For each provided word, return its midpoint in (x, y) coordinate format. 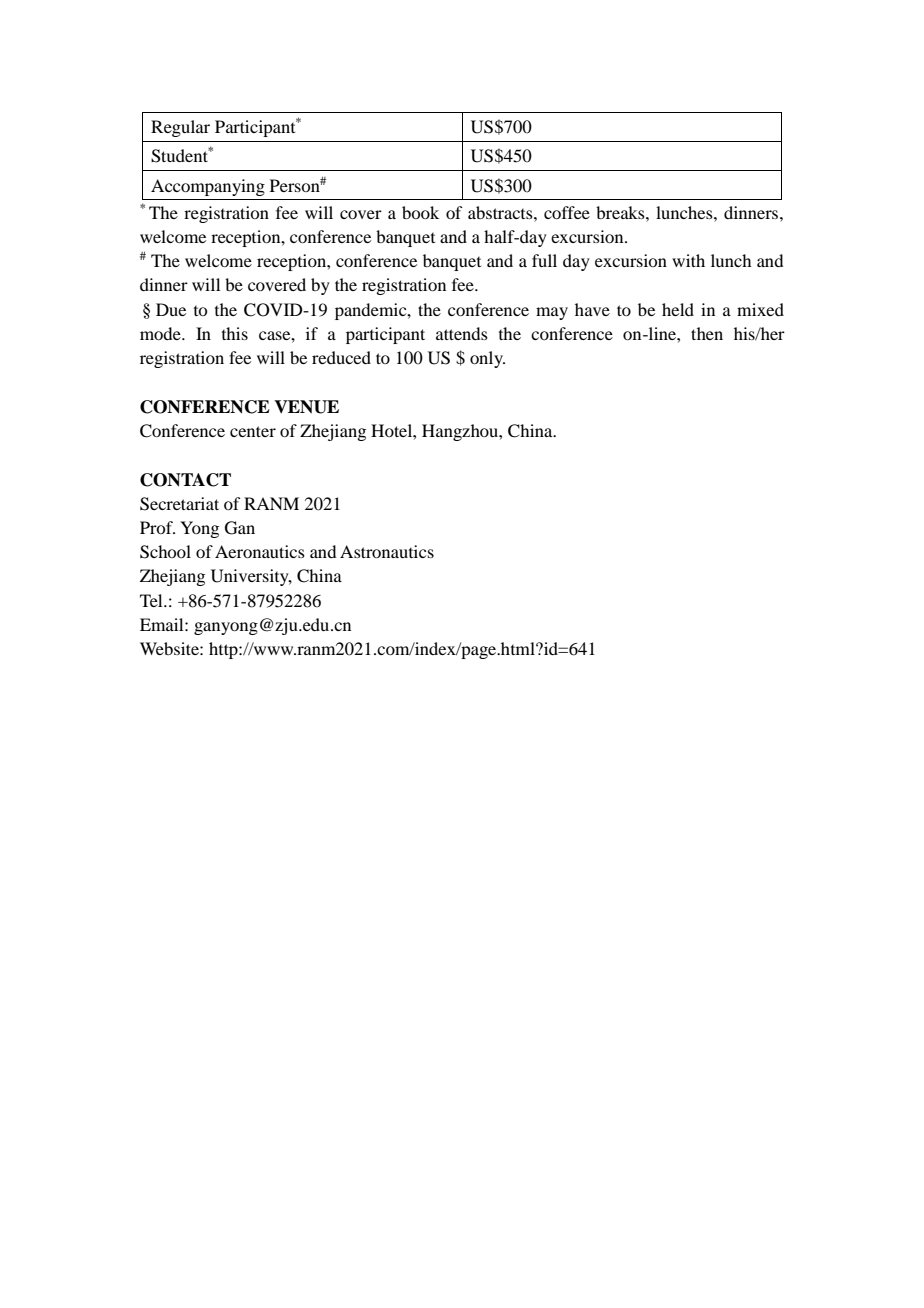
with (688, 260)
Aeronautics (260, 551)
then (707, 333)
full (544, 260)
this (235, 333)
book (420, 212)
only (487, 359)
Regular (180, 128)
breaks (621, 212)
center (253, 431)
